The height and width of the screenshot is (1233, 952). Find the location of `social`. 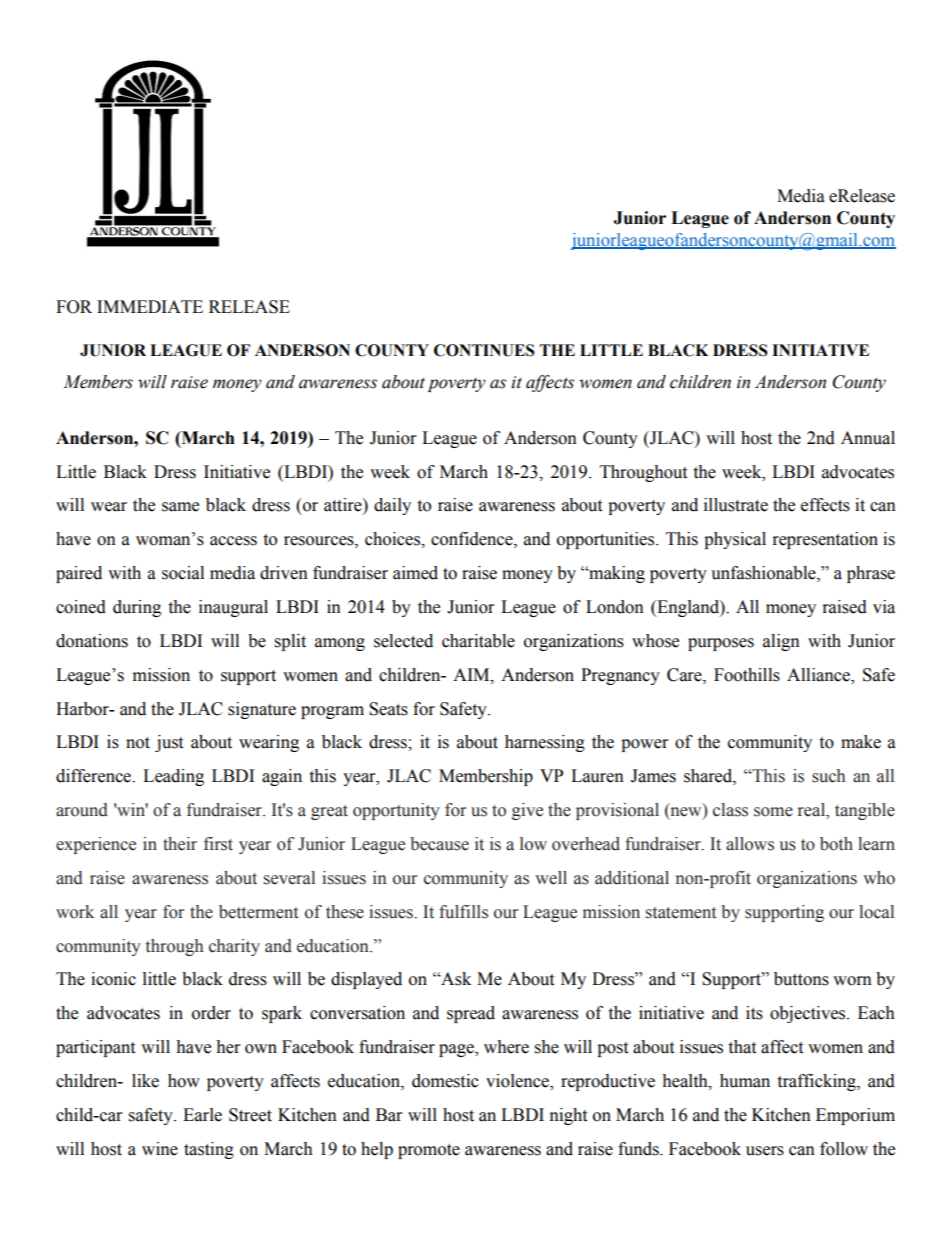

social is located at coordinates (183, 573).
